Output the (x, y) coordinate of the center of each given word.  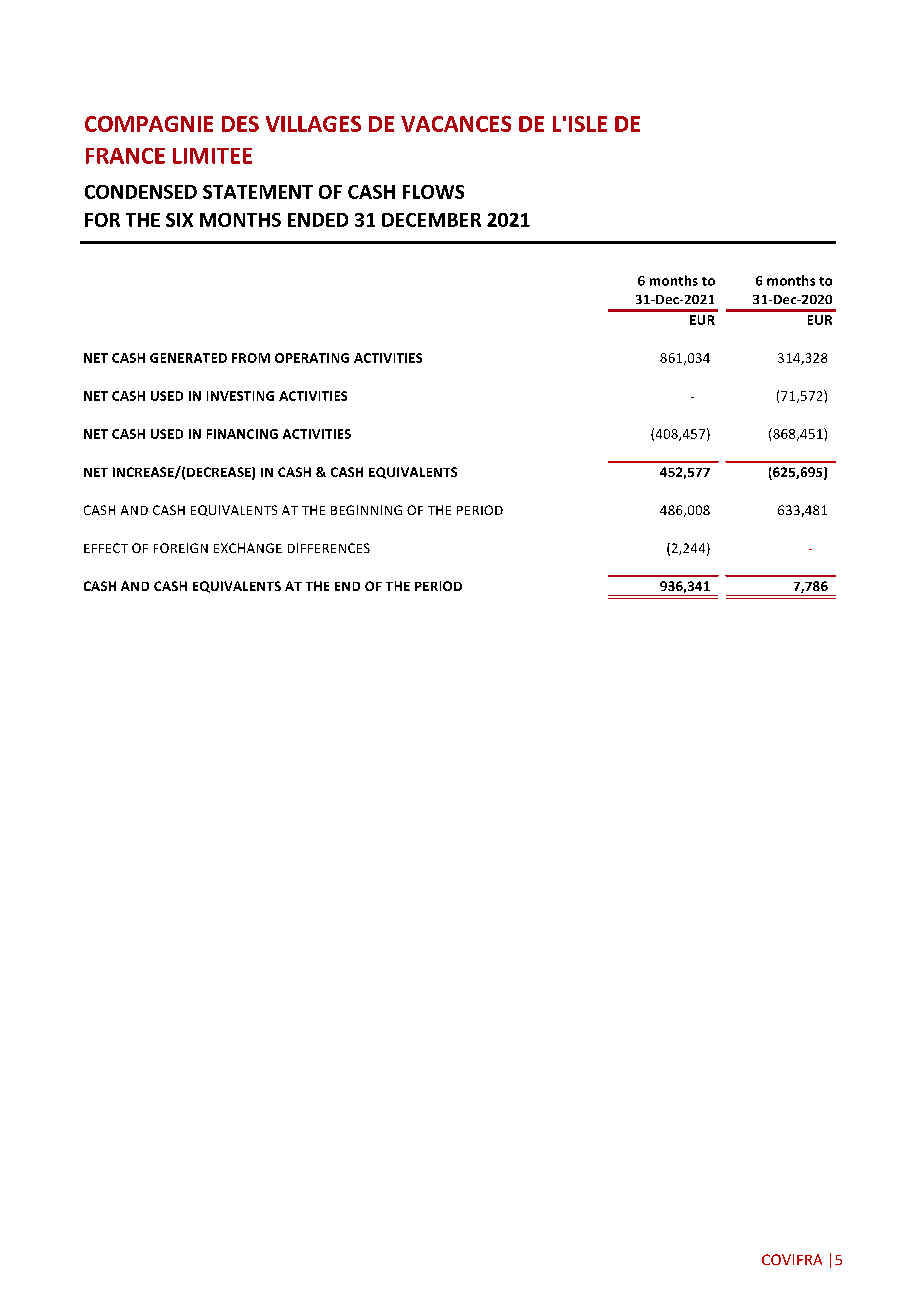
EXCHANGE (248, 548)
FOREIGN (181, 548)
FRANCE (125, 156)
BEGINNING (366, 510)
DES (240, 124)
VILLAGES (313, 124)
